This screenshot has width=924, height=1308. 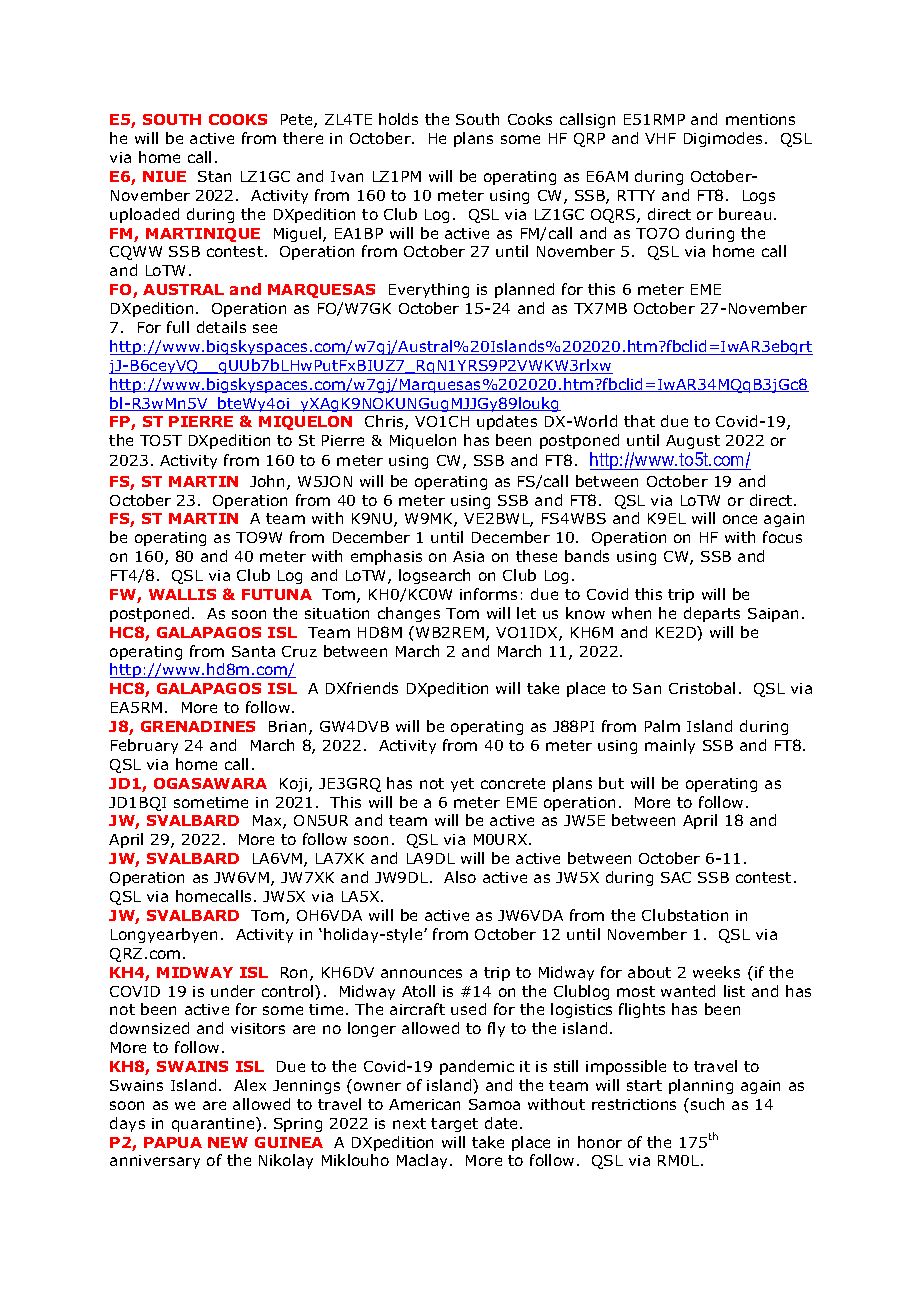 I want to click on Chris, so click(x=385, y=422).
